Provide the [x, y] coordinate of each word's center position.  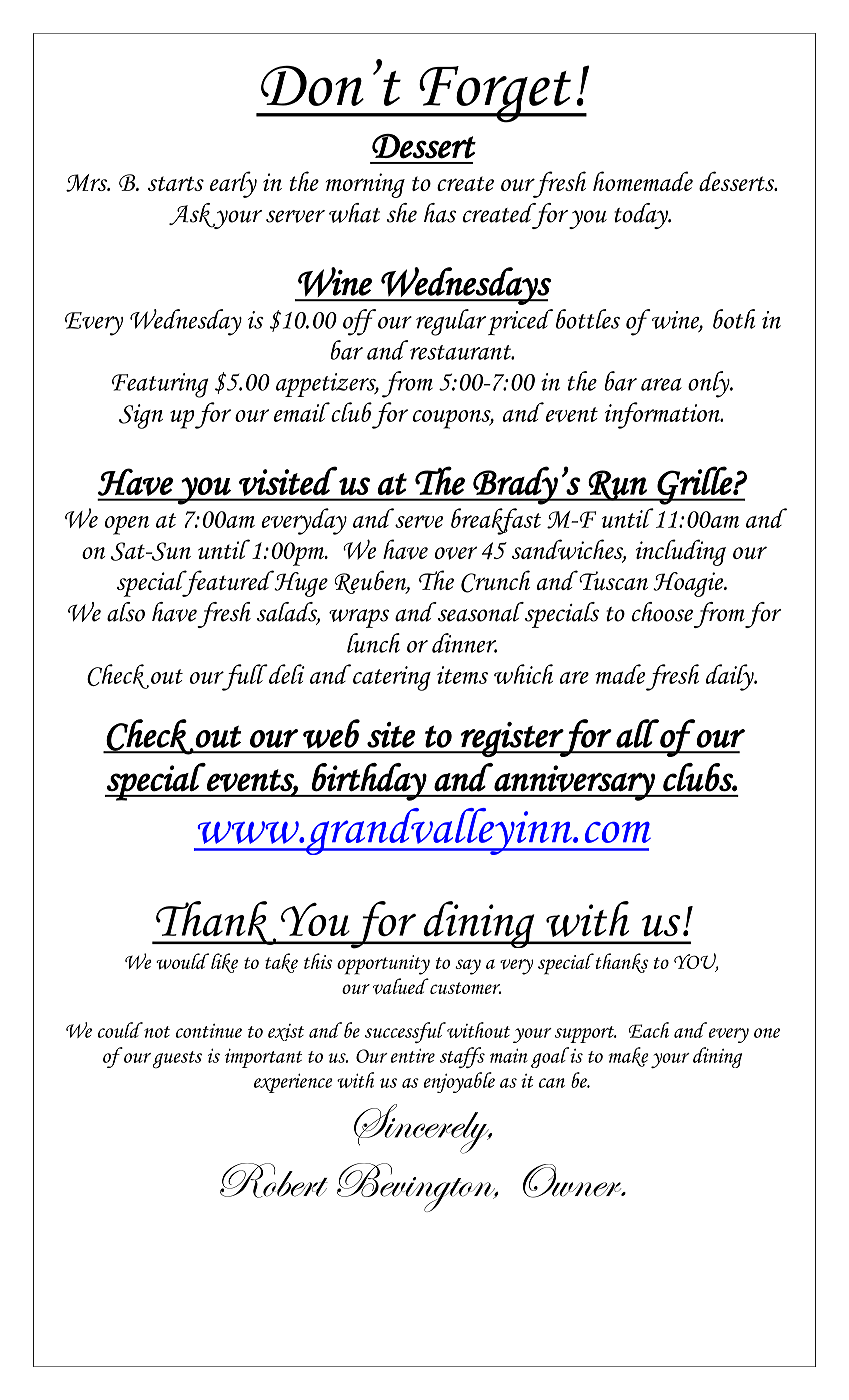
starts [176, 183]
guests [177, 1060]
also [126, 612]
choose [662, 612]
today [642, 216]
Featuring [160, 385]
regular [451, 322]
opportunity [383, 965]
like [224, 963]
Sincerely [422, 1129]
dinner [464, 643]
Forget [495, 94]
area [661, 384]
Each [649, 1030]
